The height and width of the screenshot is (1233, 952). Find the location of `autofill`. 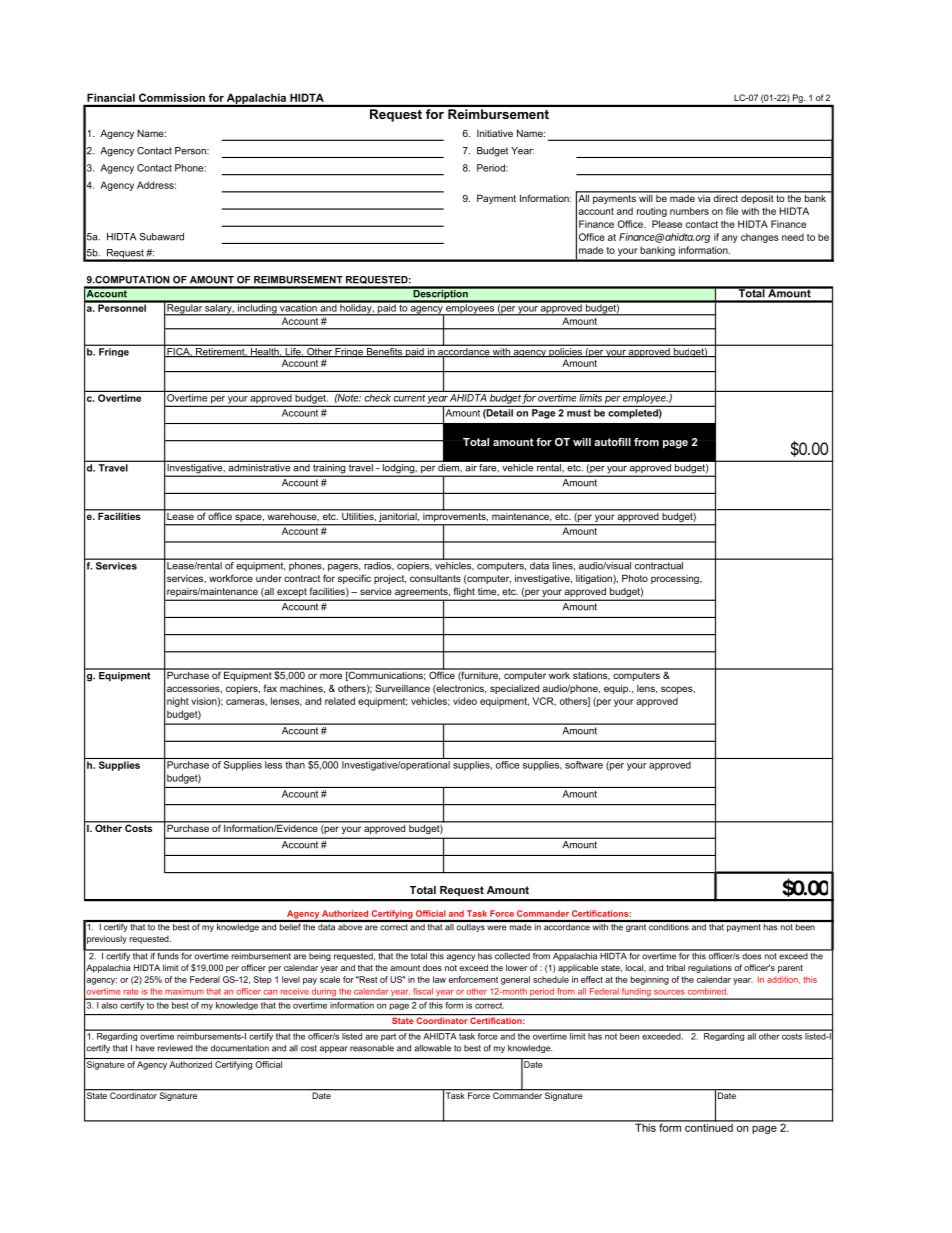

autofill is located at coordinates (612, 442).
